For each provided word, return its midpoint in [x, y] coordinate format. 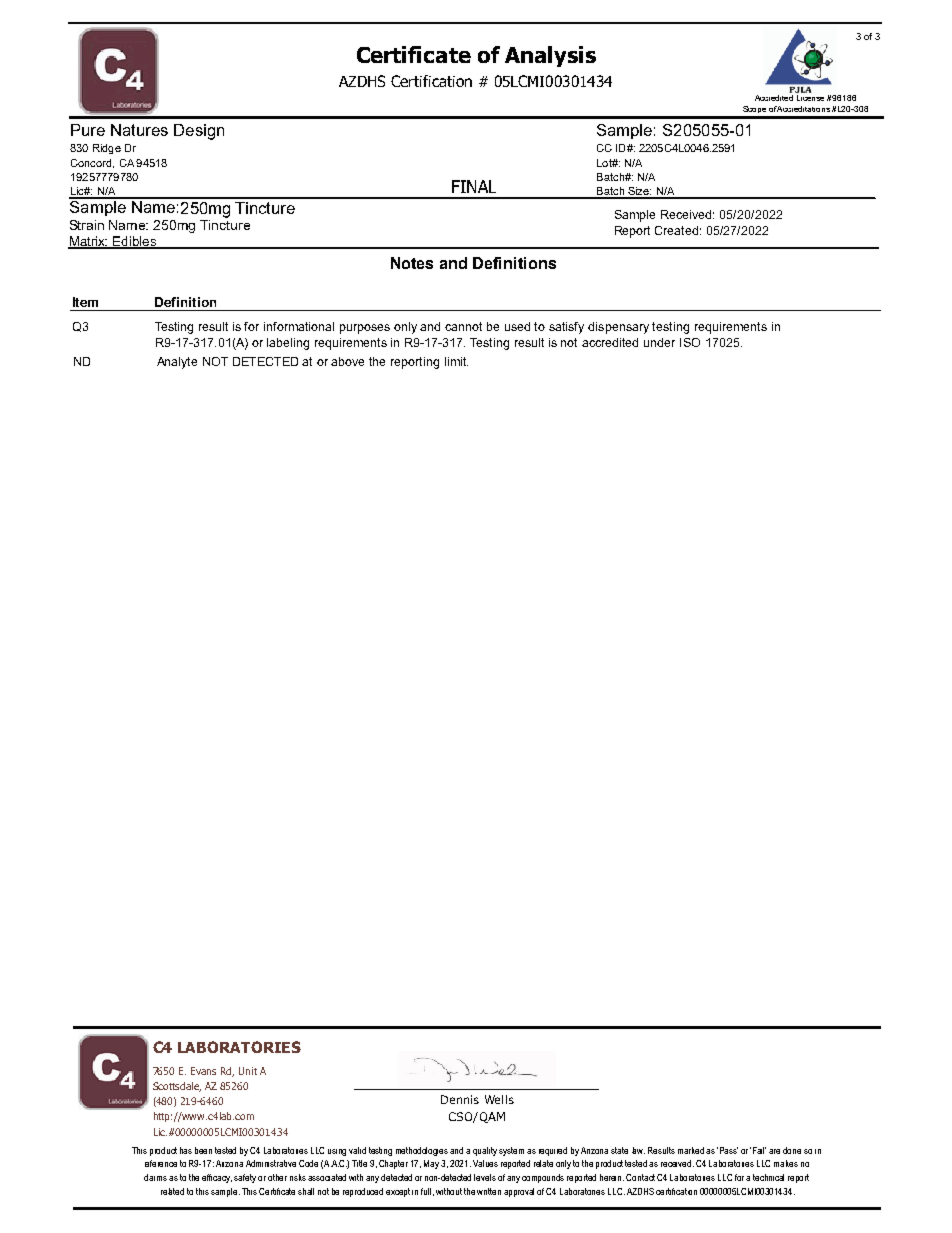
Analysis [550, 56]
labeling [288, 344]
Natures [139, 130]
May [433, 1164]
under [659, 342]
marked [691, 1150]
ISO [690, 342]
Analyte [177, 363]
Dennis [460, 1099]
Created [678, 230]
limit [456, 361]
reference [161, 1163]
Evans [203, 1071]
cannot [463, 326]
